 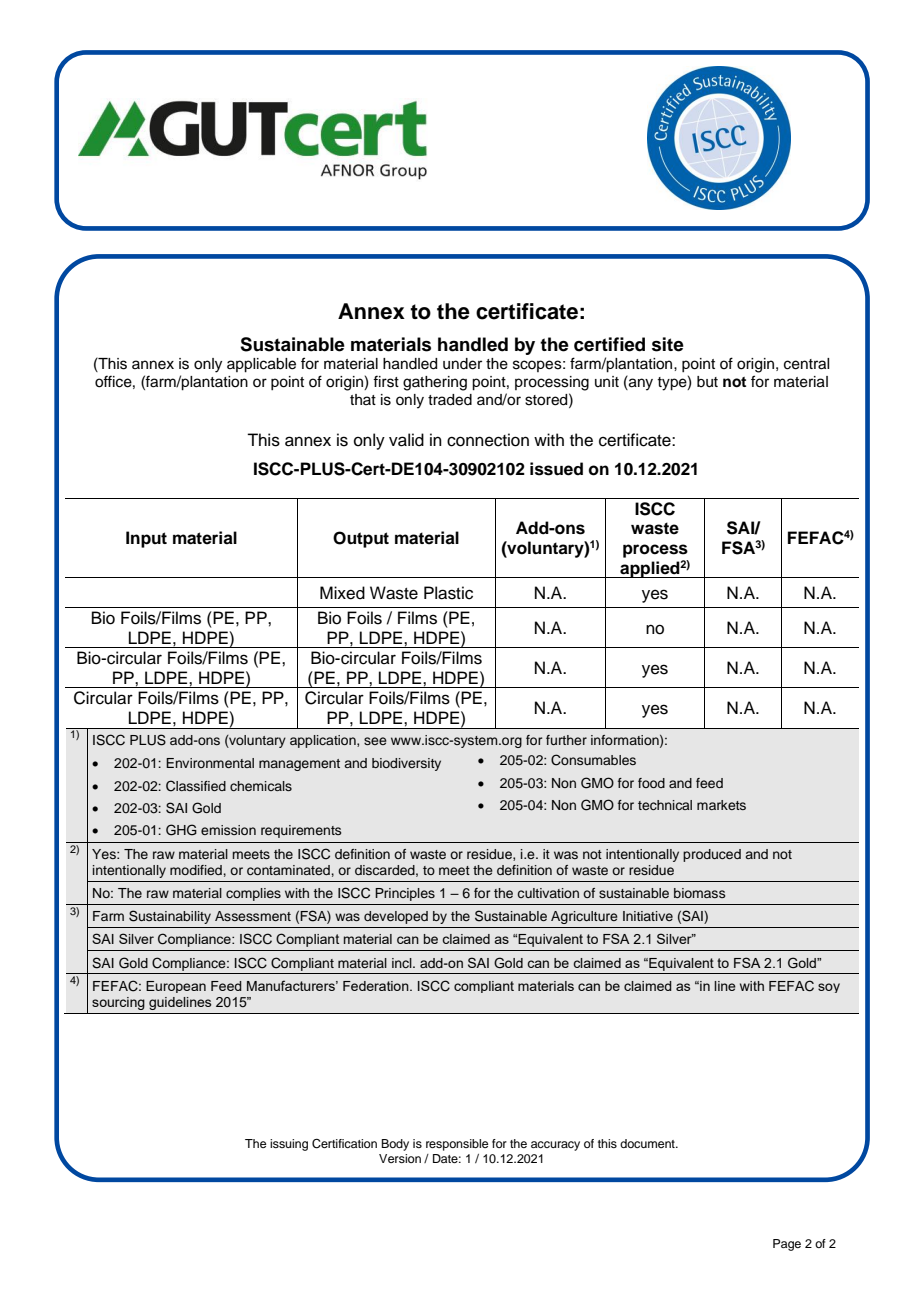 I want to click on biodiversity, so click(x=406, y=764).
